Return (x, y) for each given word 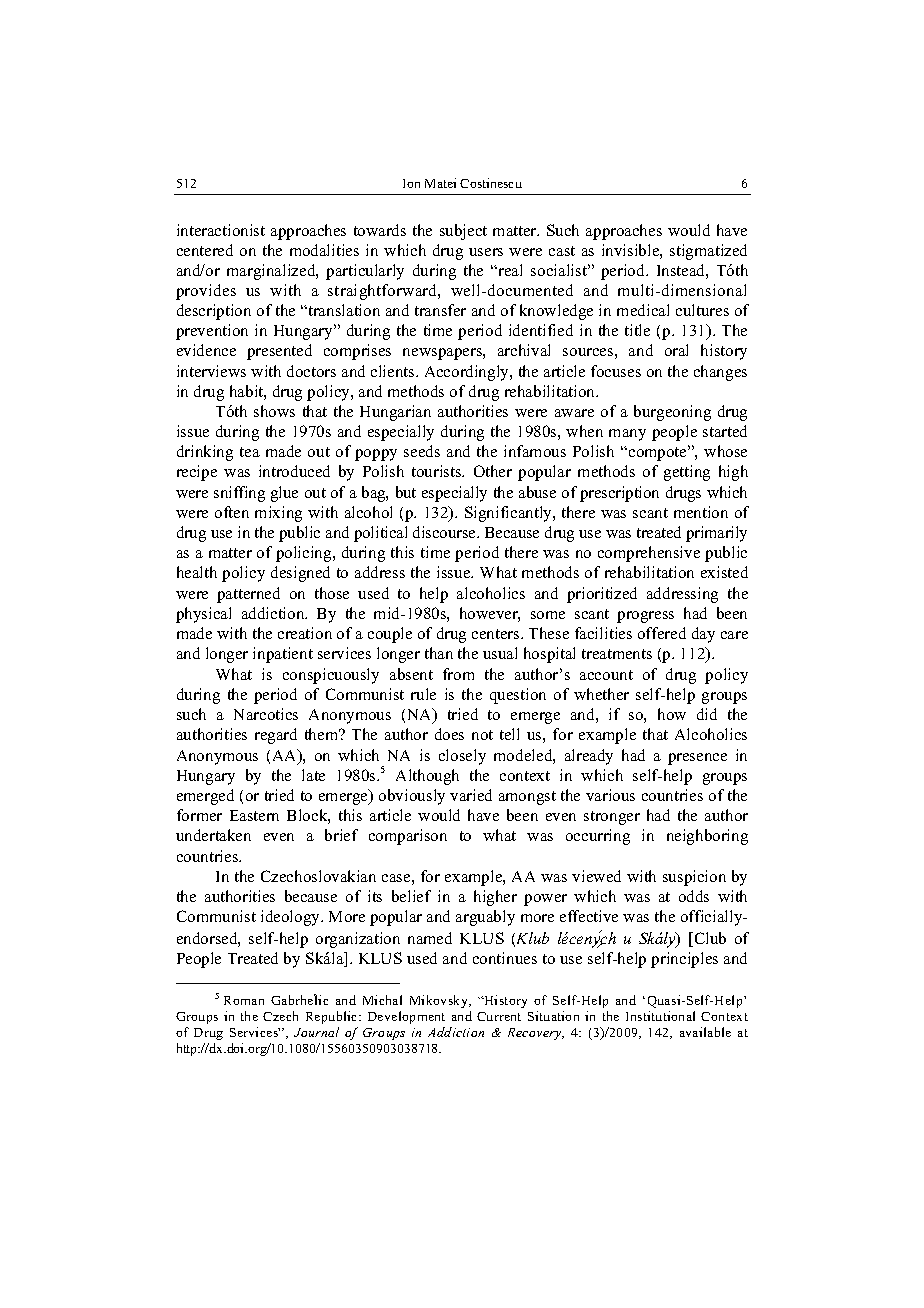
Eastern (254, 815)
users (486, 252)
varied (471, 795)
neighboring (707, 837)
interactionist (221, 230)
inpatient (283, 655)
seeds (422, 451)
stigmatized (708, 252)
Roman (244, 1000)
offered (662, 633)
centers (497, 634)
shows (274, 411)
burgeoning (672, 413)
